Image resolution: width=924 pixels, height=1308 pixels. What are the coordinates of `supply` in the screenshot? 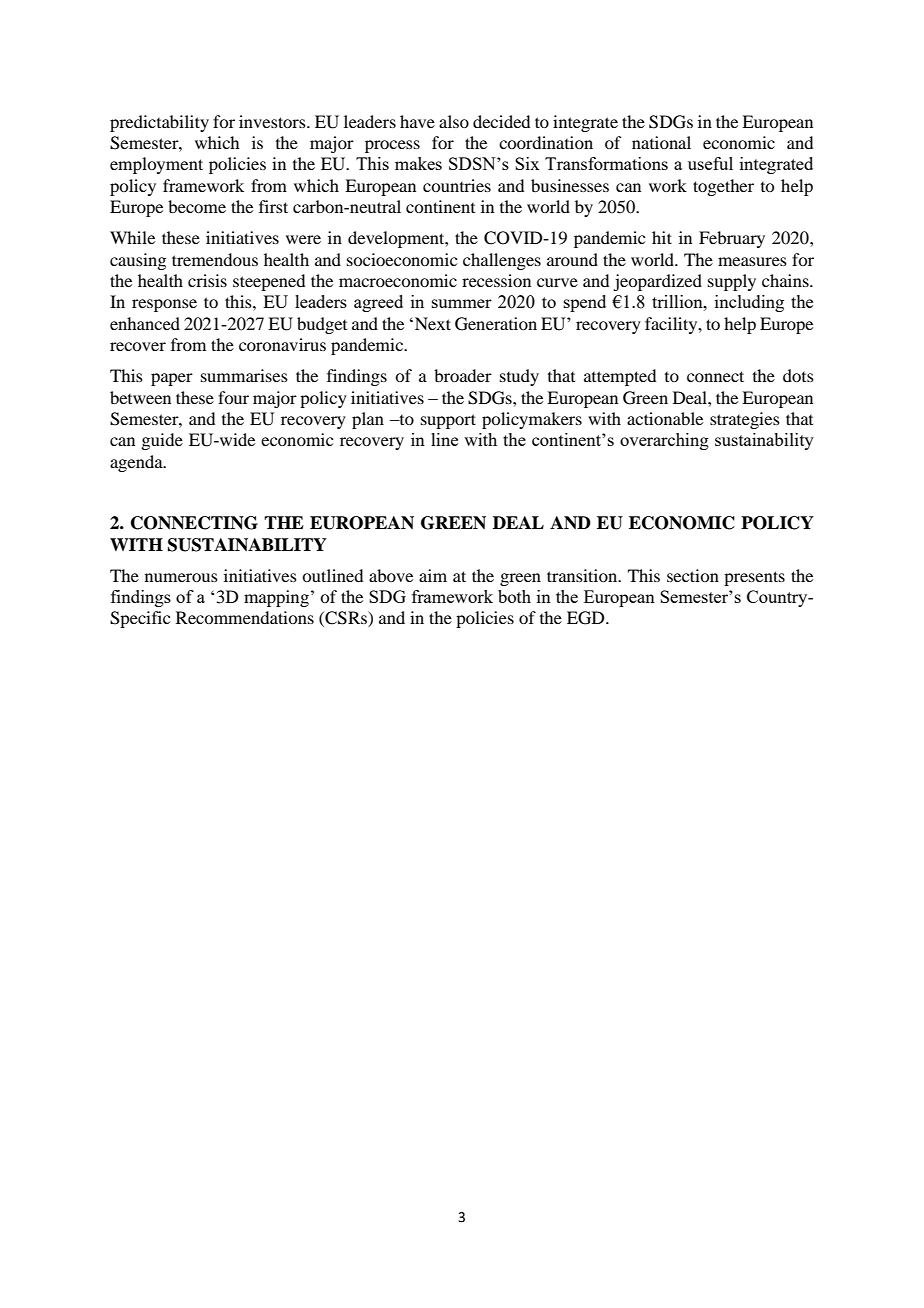 It's located at (732, 282).
